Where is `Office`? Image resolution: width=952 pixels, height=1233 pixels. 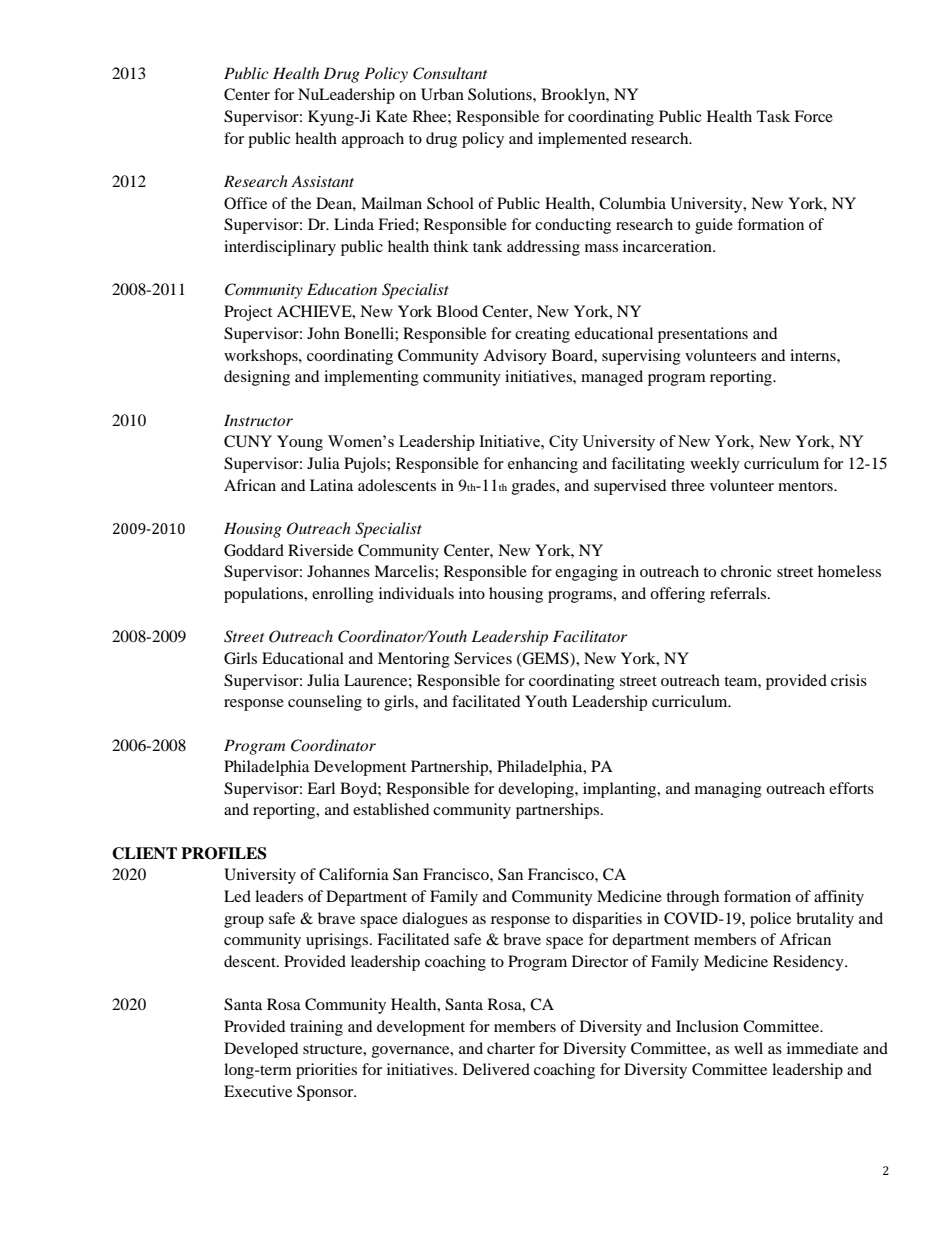 Office is located at coordinates (245, 203).
